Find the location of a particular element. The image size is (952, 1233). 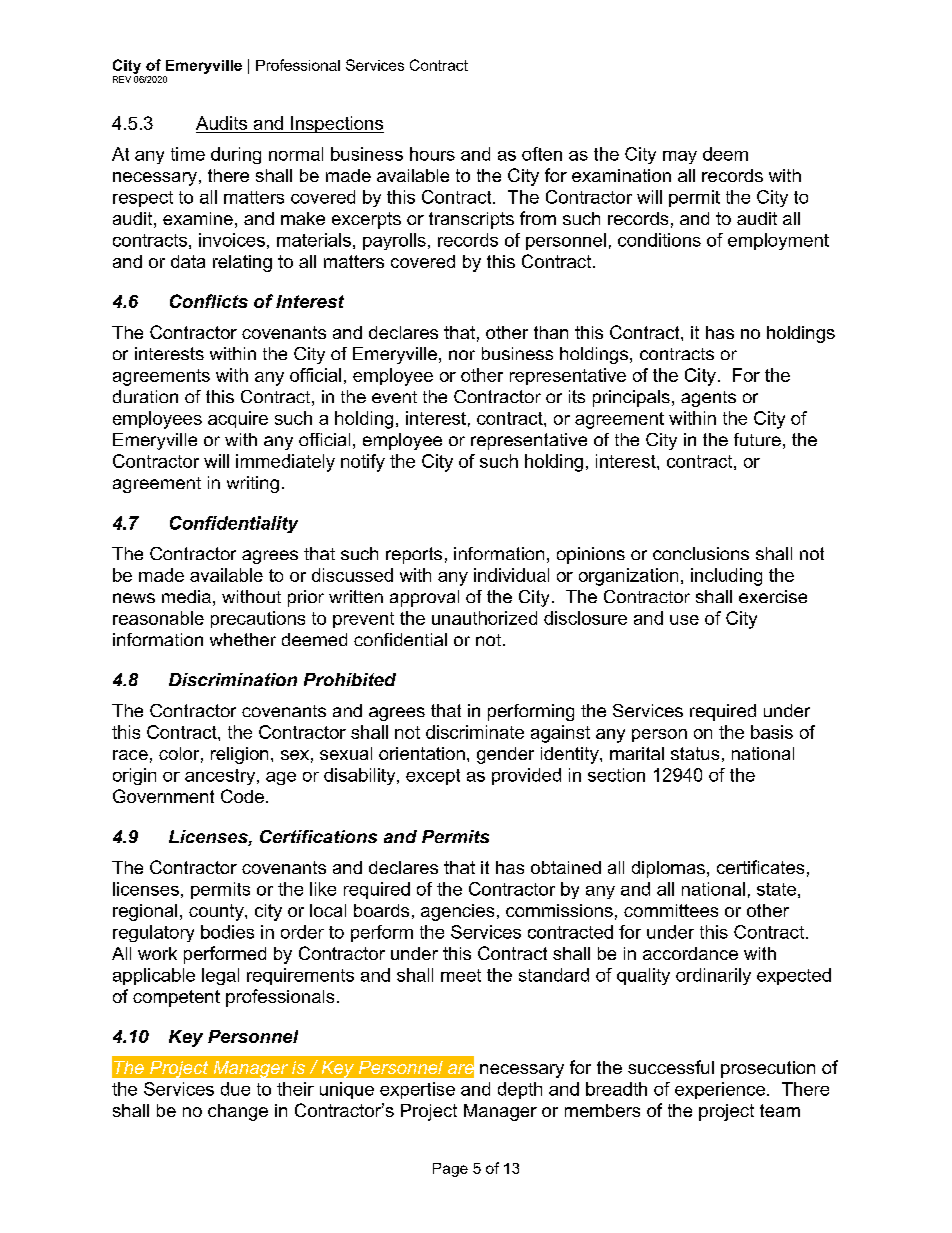

whether is located at coordinates (243, 639).
